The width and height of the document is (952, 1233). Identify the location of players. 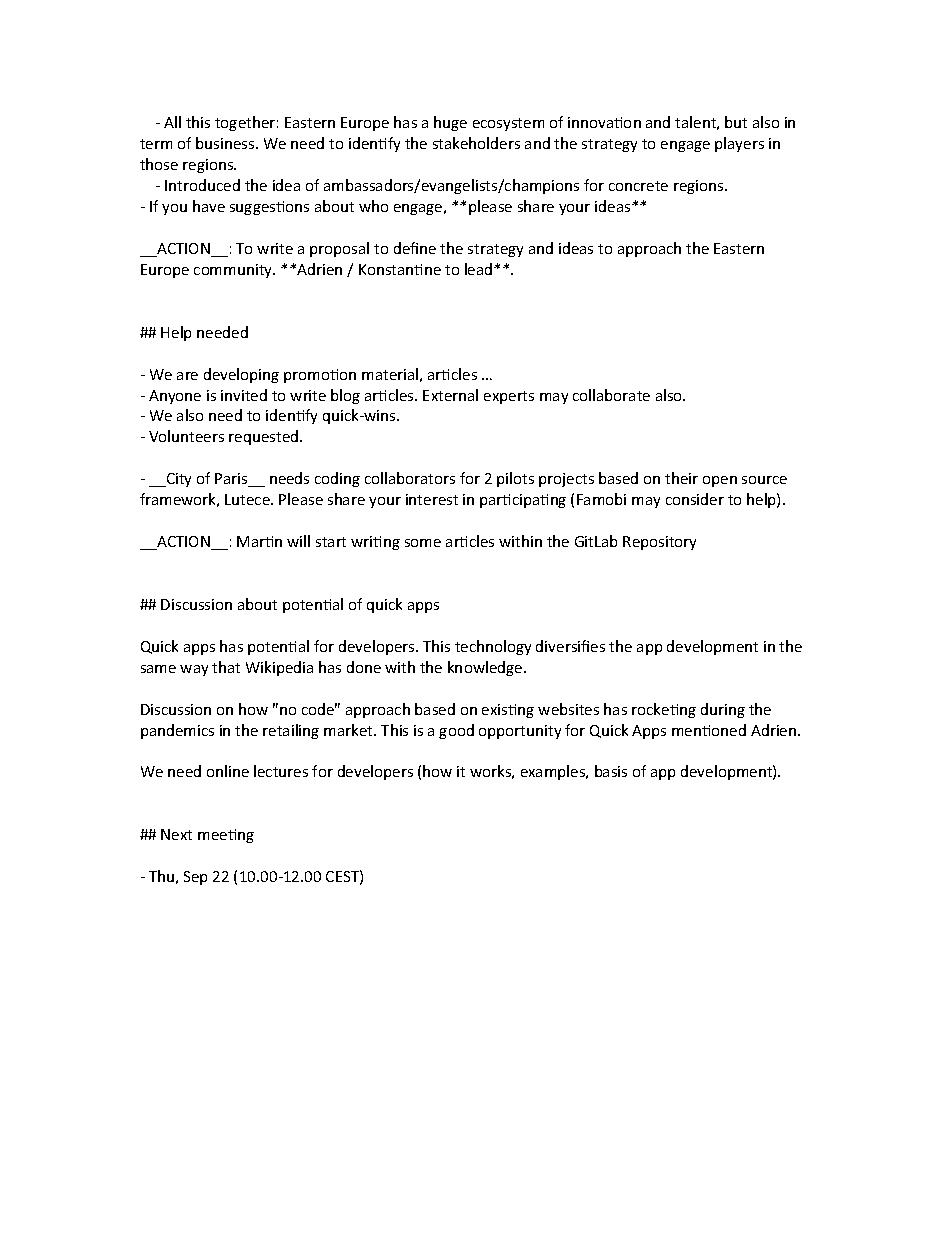
(739, 144).
